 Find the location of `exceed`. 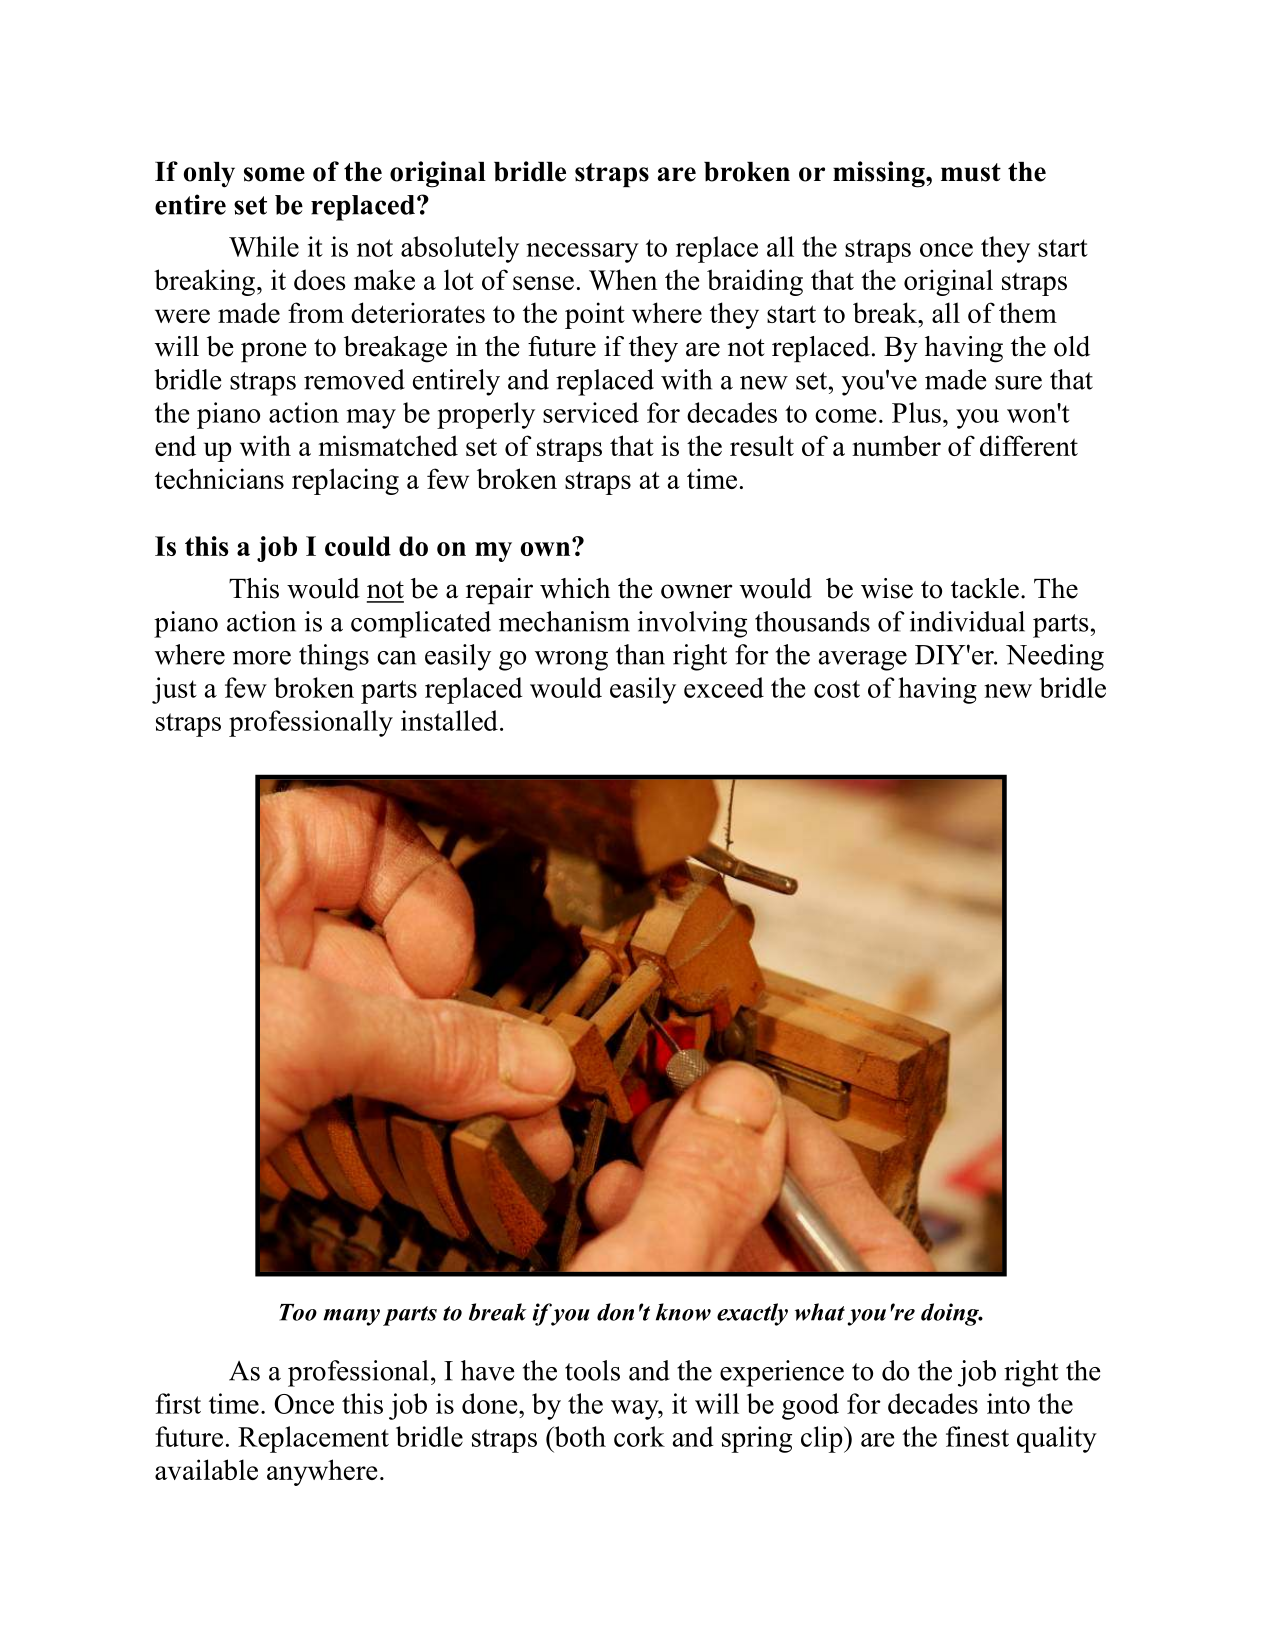

exceed is located at coordinates (724, 687).
